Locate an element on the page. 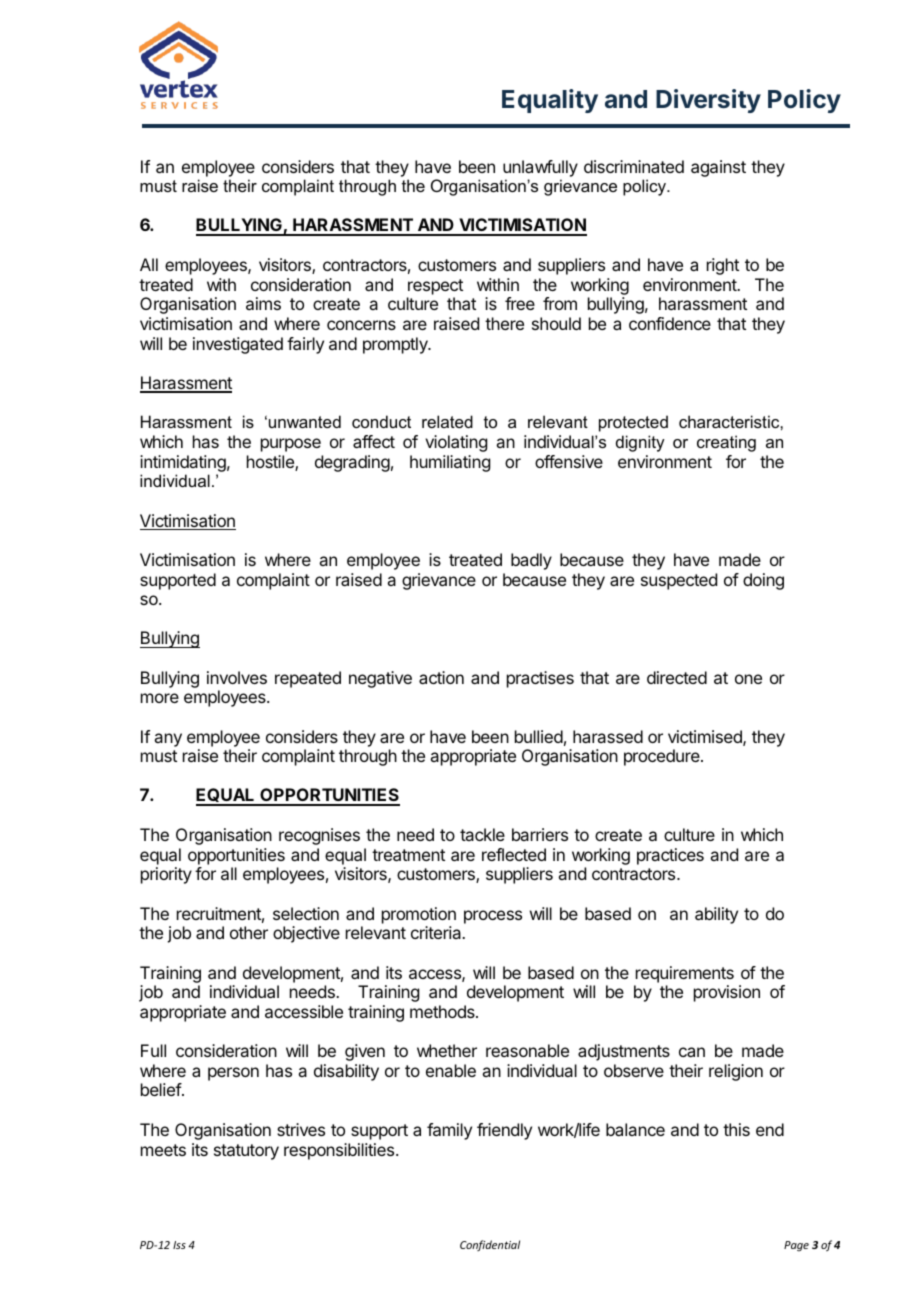 The width and height of the page is (924, 1308). against is located at coordinates (718, 168).
